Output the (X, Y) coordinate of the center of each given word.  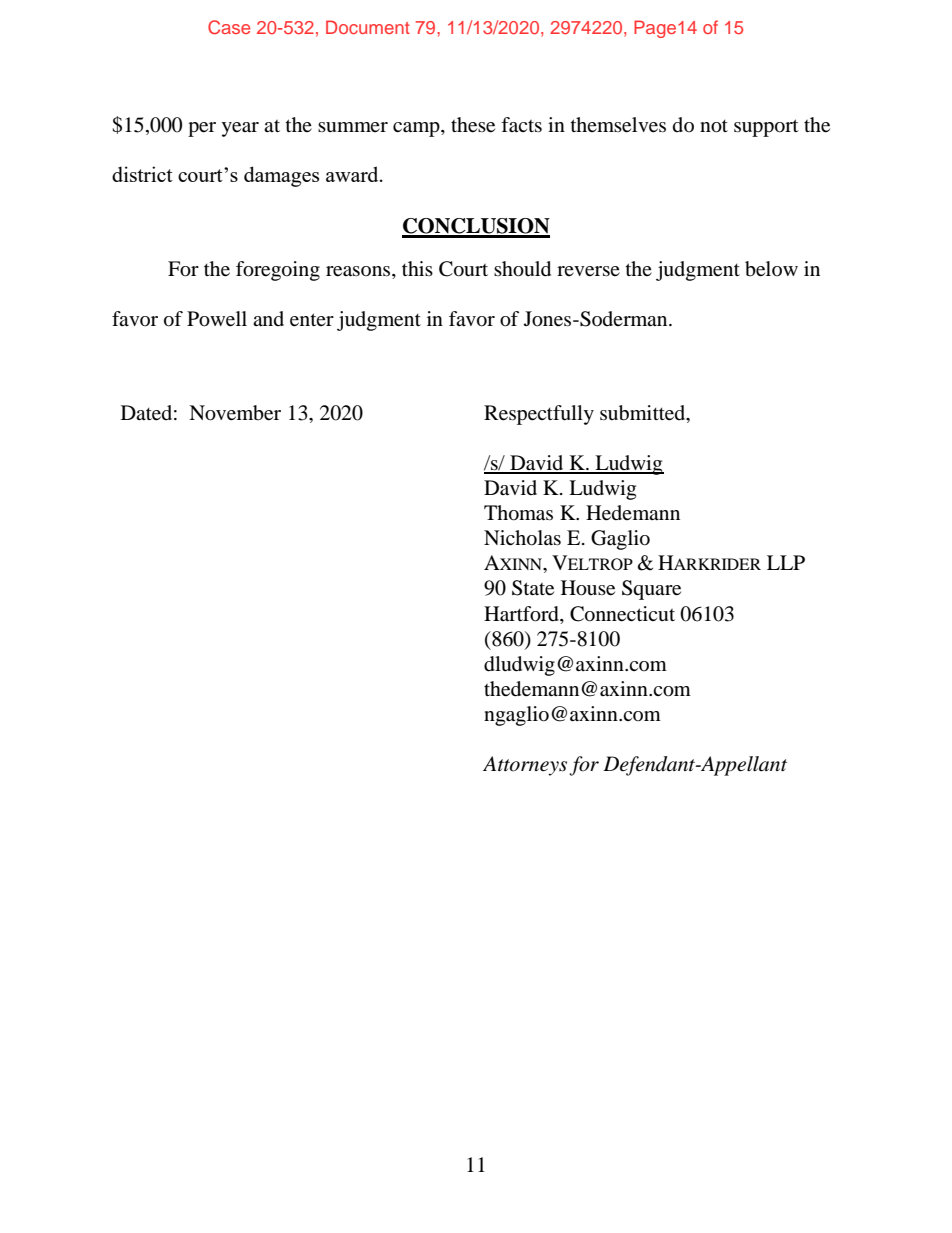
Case (229, 27)
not (714, 126)
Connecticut (622, 614)
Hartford (522, 614)
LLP (786, 562)
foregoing (278, 271)
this (417, 268)
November (235, 413)
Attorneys (525, 766)
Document (368, 27)
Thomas (518, 513)
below (771, 269)
